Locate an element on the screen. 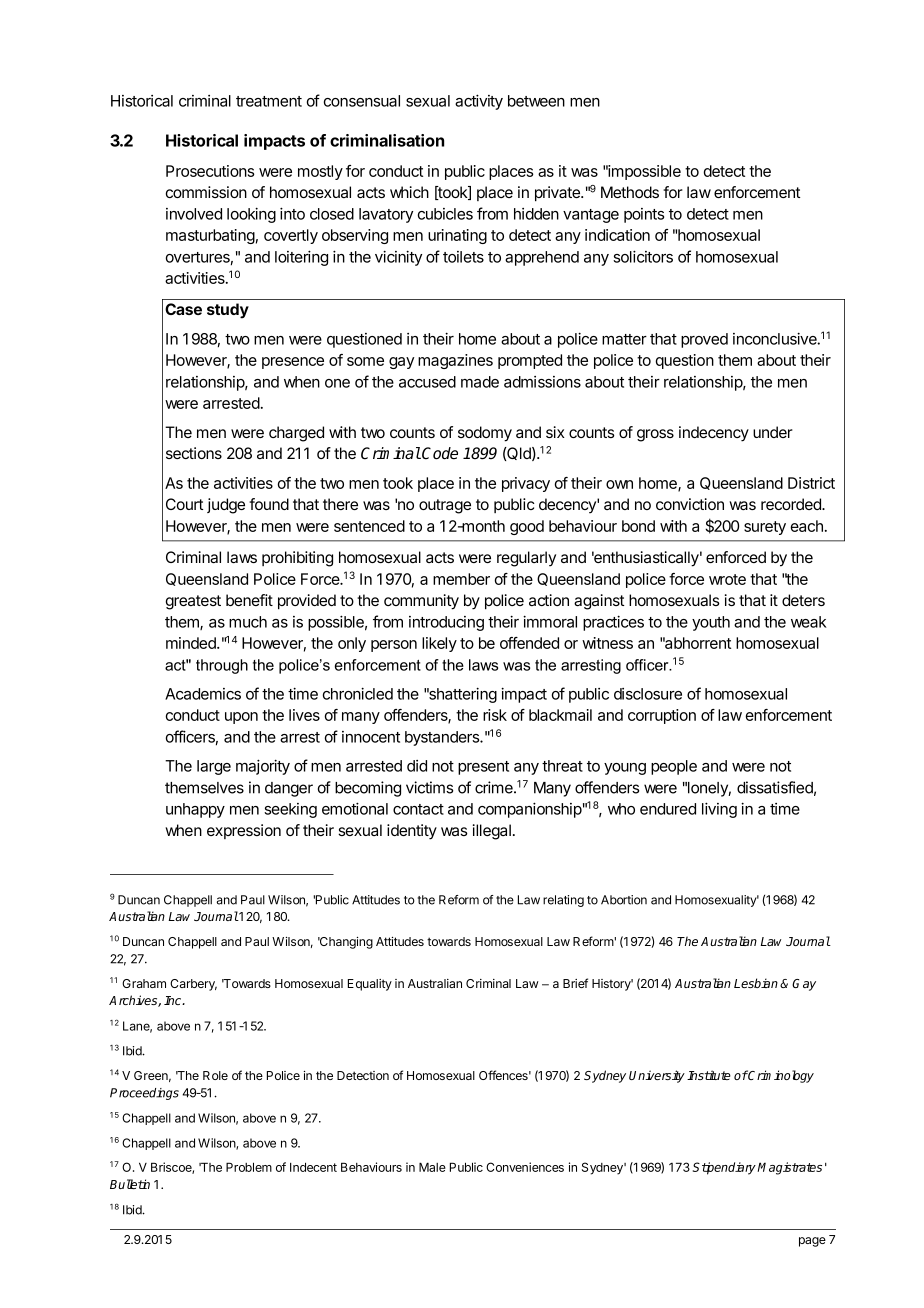 The height and width of the screenshot is (1308, 924). illegal is located at coordinates (492, 832).
